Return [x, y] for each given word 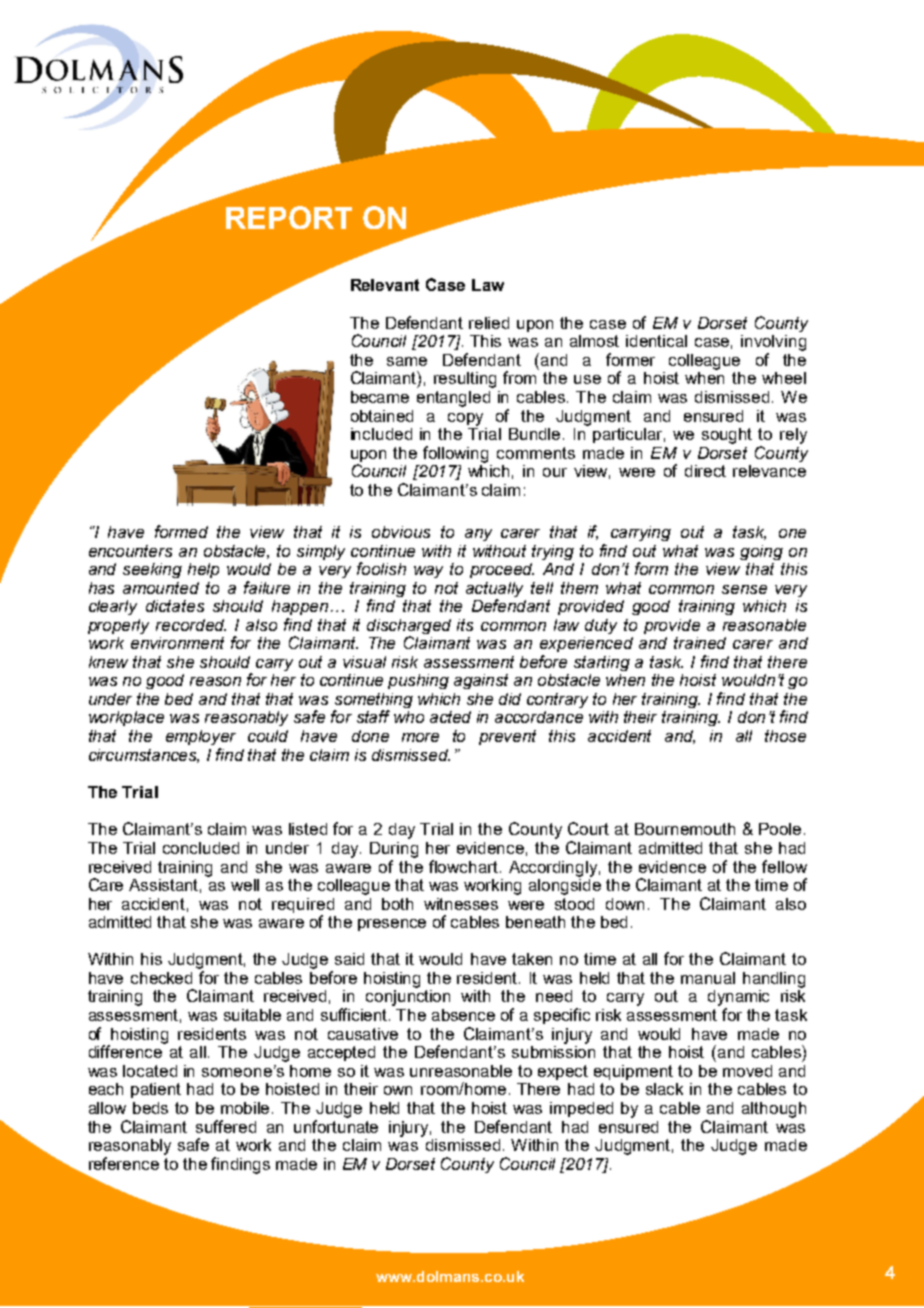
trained [700, 643]
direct [705, 471]
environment [177, 643]
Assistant [165, 886]
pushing [418, 681]
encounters [130, 551]
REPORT [289, 217]
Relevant [385, 285]
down [625, 904]
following [455, 454]
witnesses [461, 904]
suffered [226, 1126]
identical [656, 341]
